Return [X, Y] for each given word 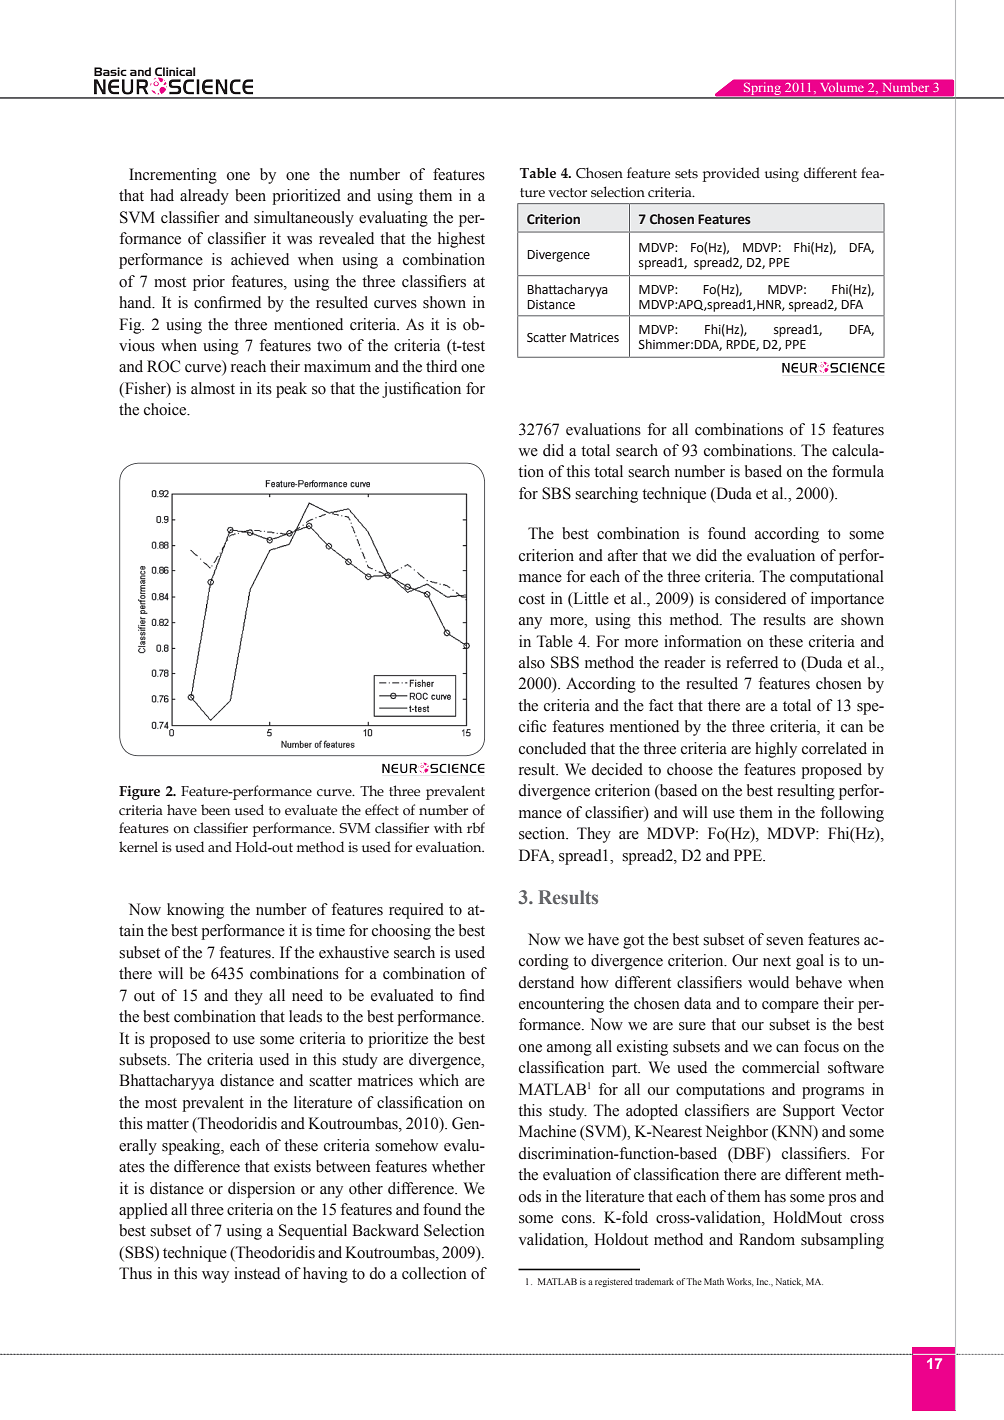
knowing [195, 911]
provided [731, 174]
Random [767, 1239]
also [532, 662]
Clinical [175, 72]
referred [752, 662]
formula [858, 471]
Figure [139, 792]
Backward [385, 1230]
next [777, 961]
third [441, 366]
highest [461, 240]
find [472, 995]
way [215, 1277]
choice [166, 409]
